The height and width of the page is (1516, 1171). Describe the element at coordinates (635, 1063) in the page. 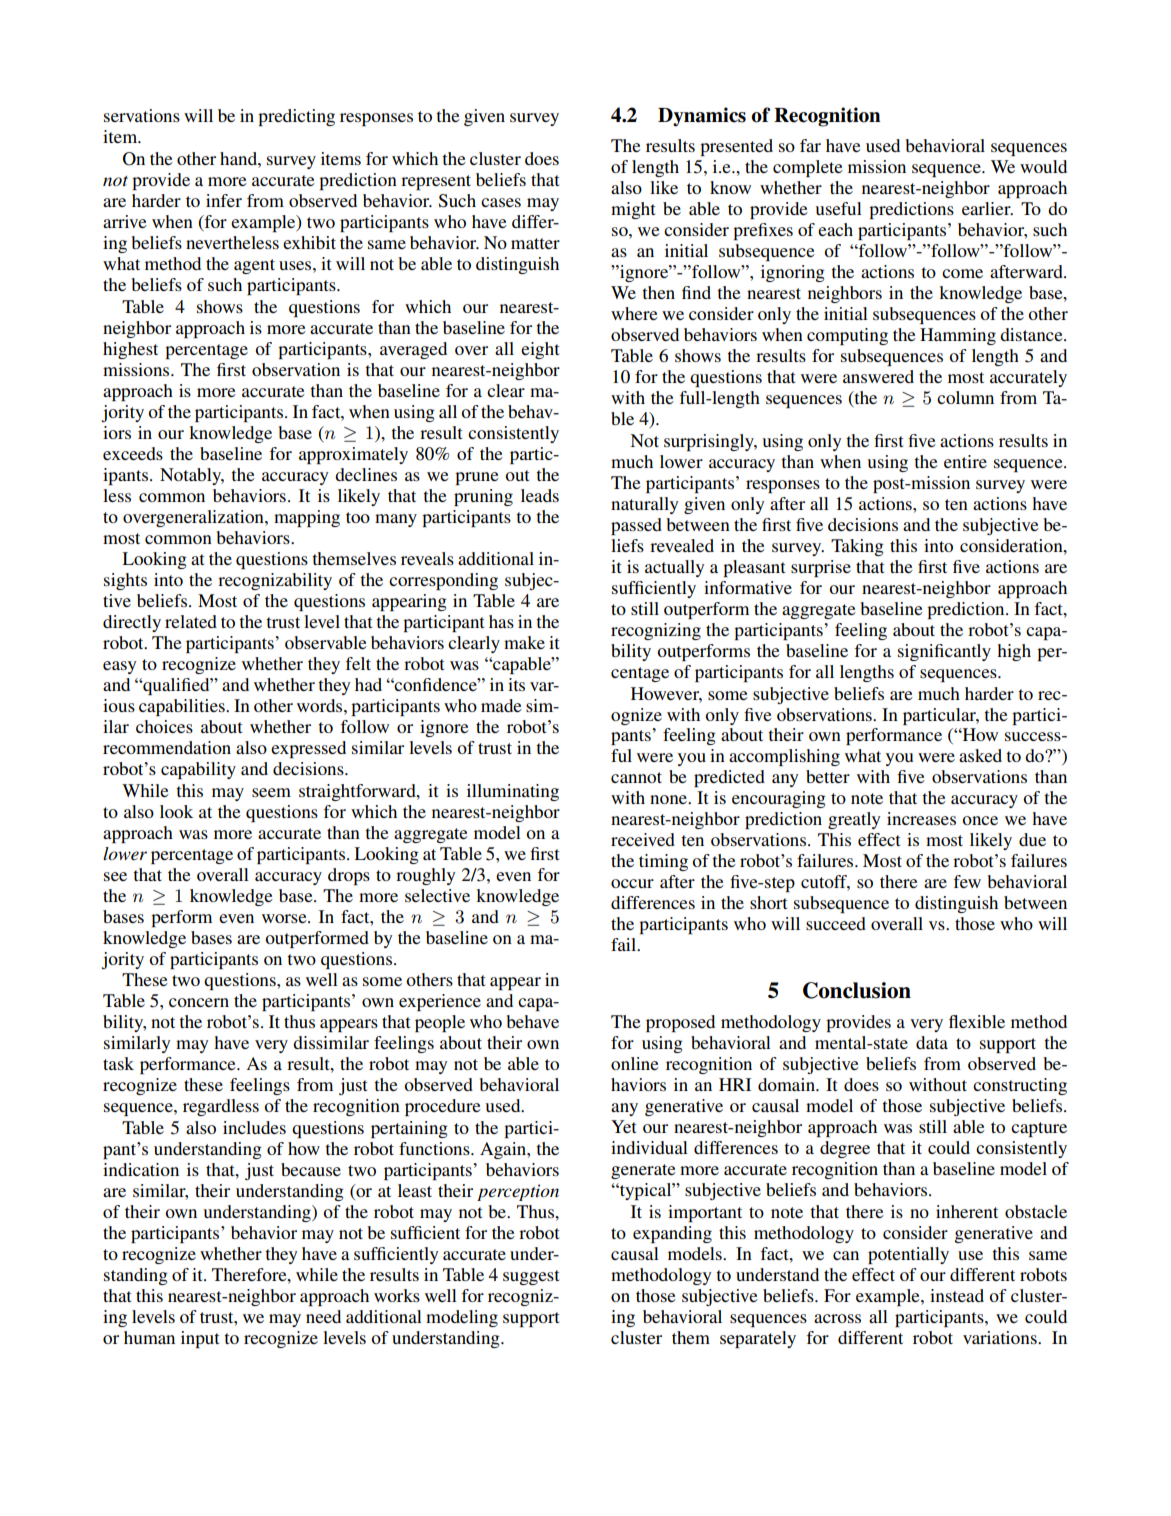

I see `online` at that location.
